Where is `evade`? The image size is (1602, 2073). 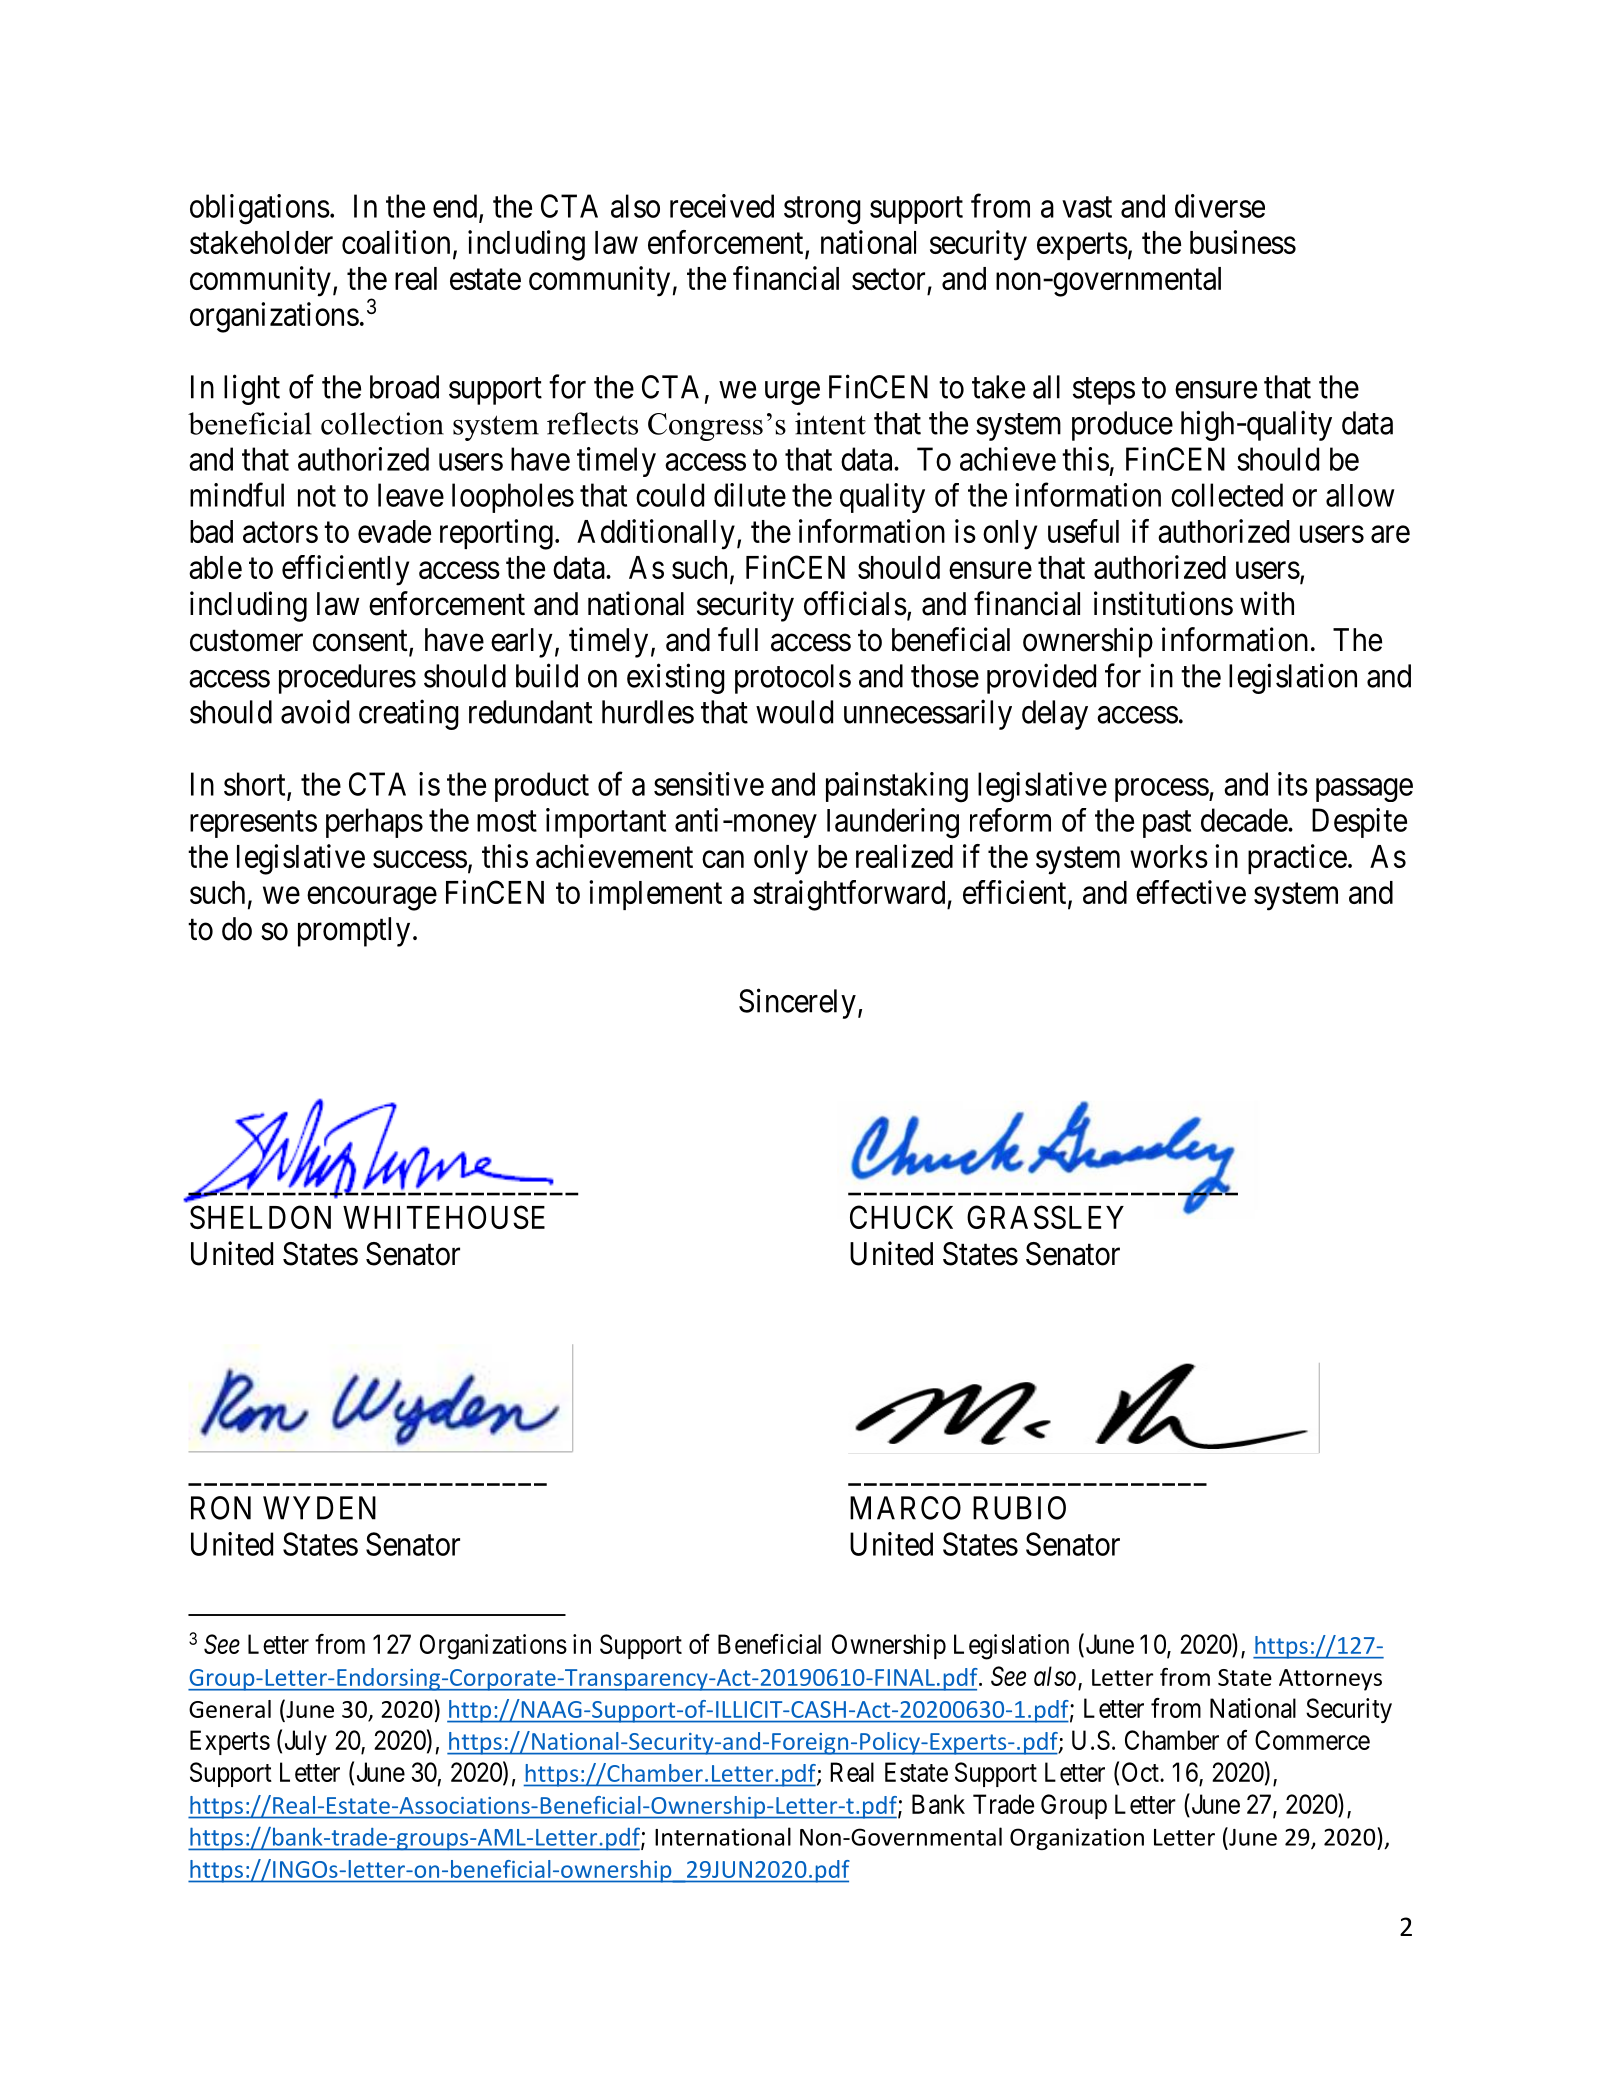
evade is located at coordinates (394, 531).
